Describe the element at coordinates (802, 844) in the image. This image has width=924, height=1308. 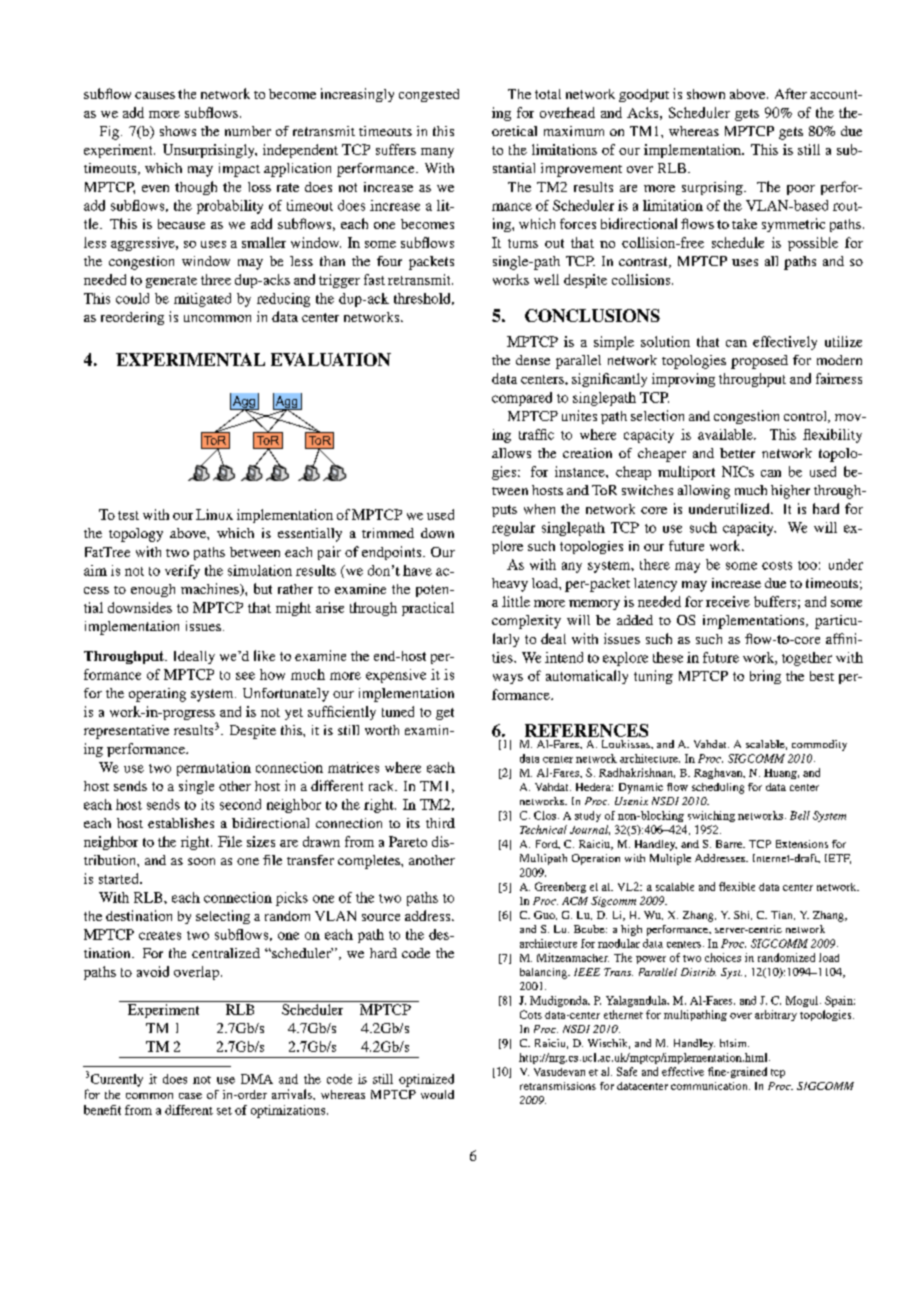
I see `Extensions` at that location.
